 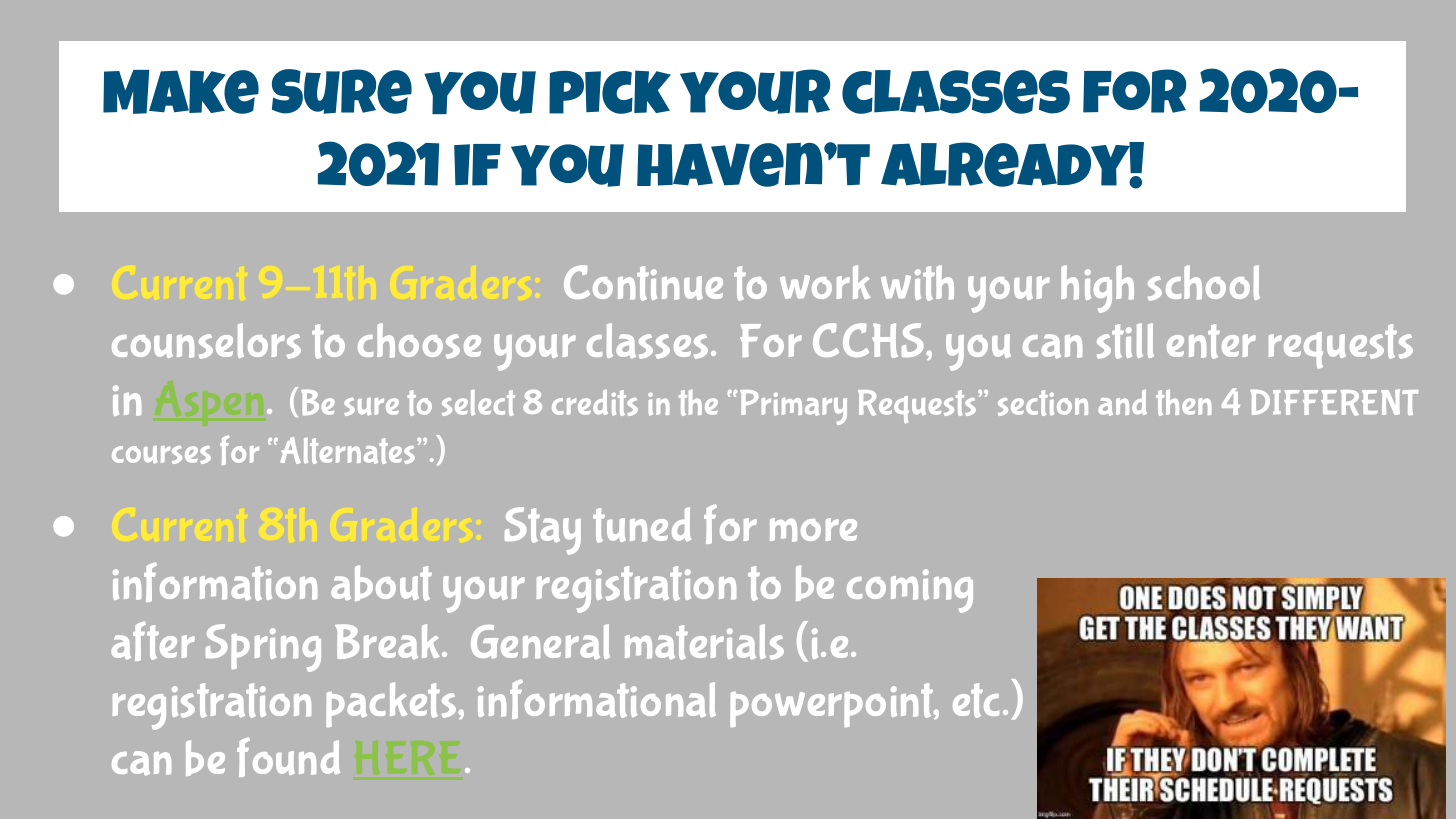 I want to click on found, so click(x=288, y=757).
